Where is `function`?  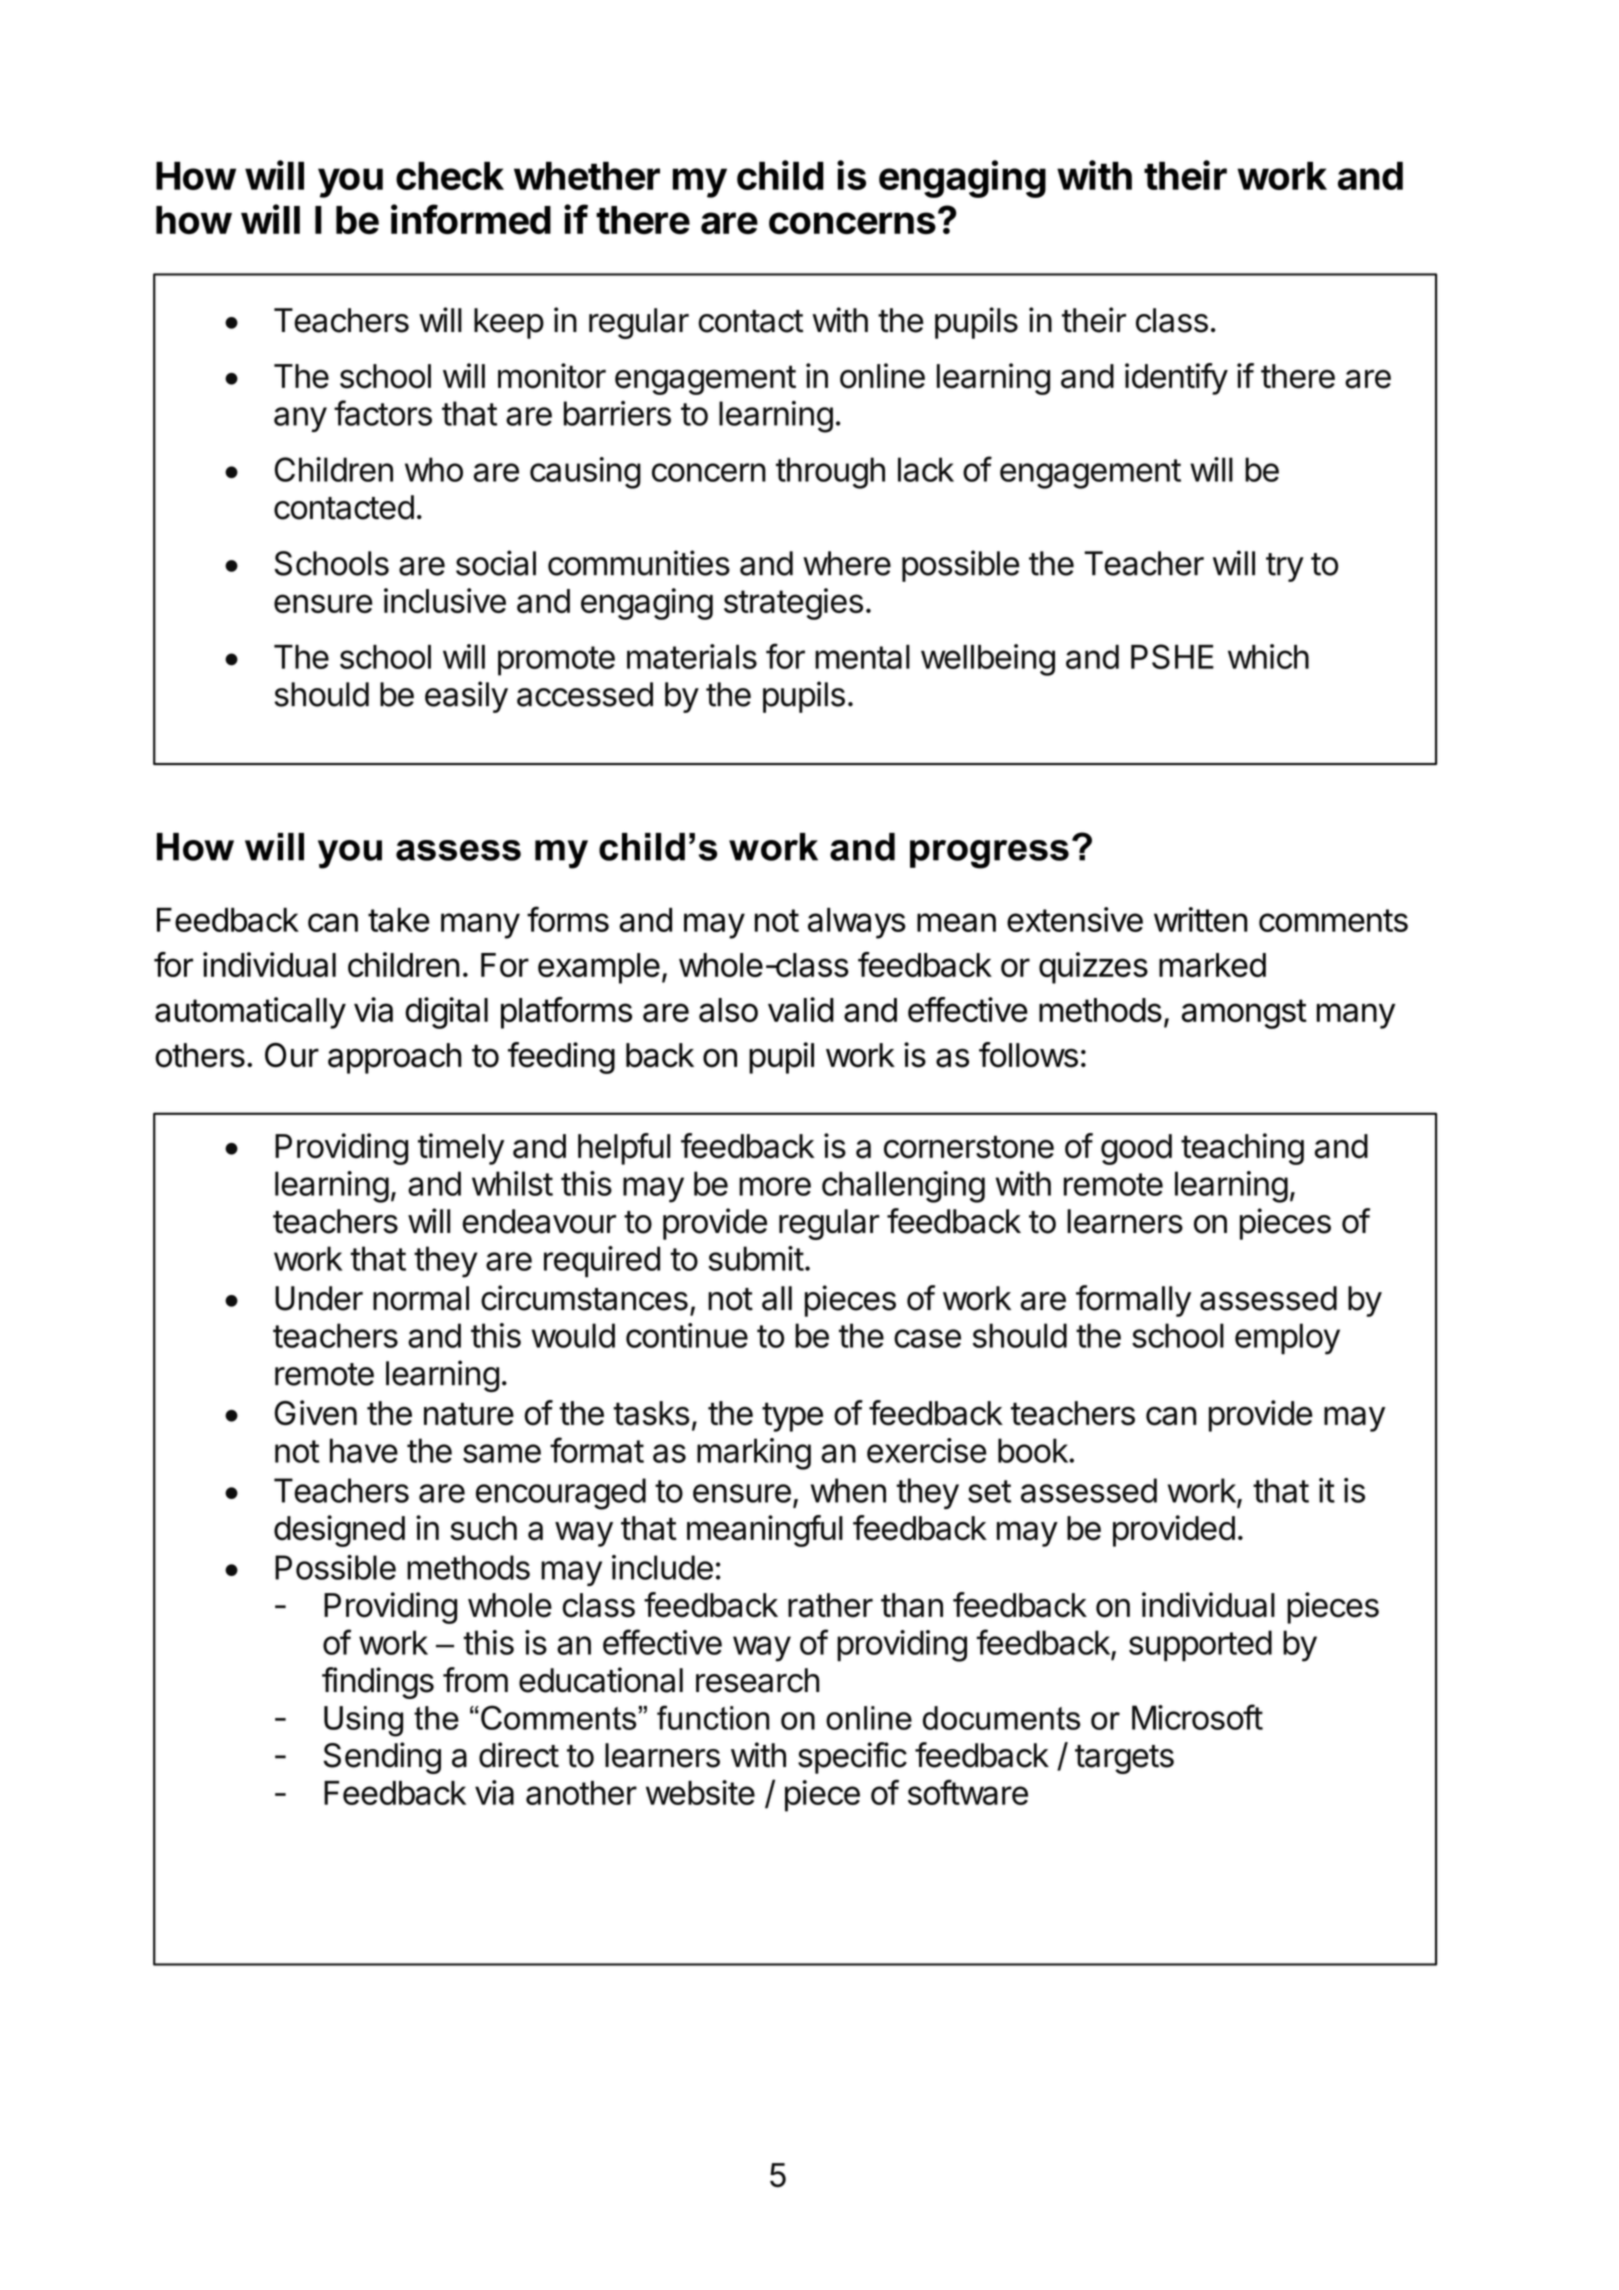 function is located at coordinates (713, 1717).
